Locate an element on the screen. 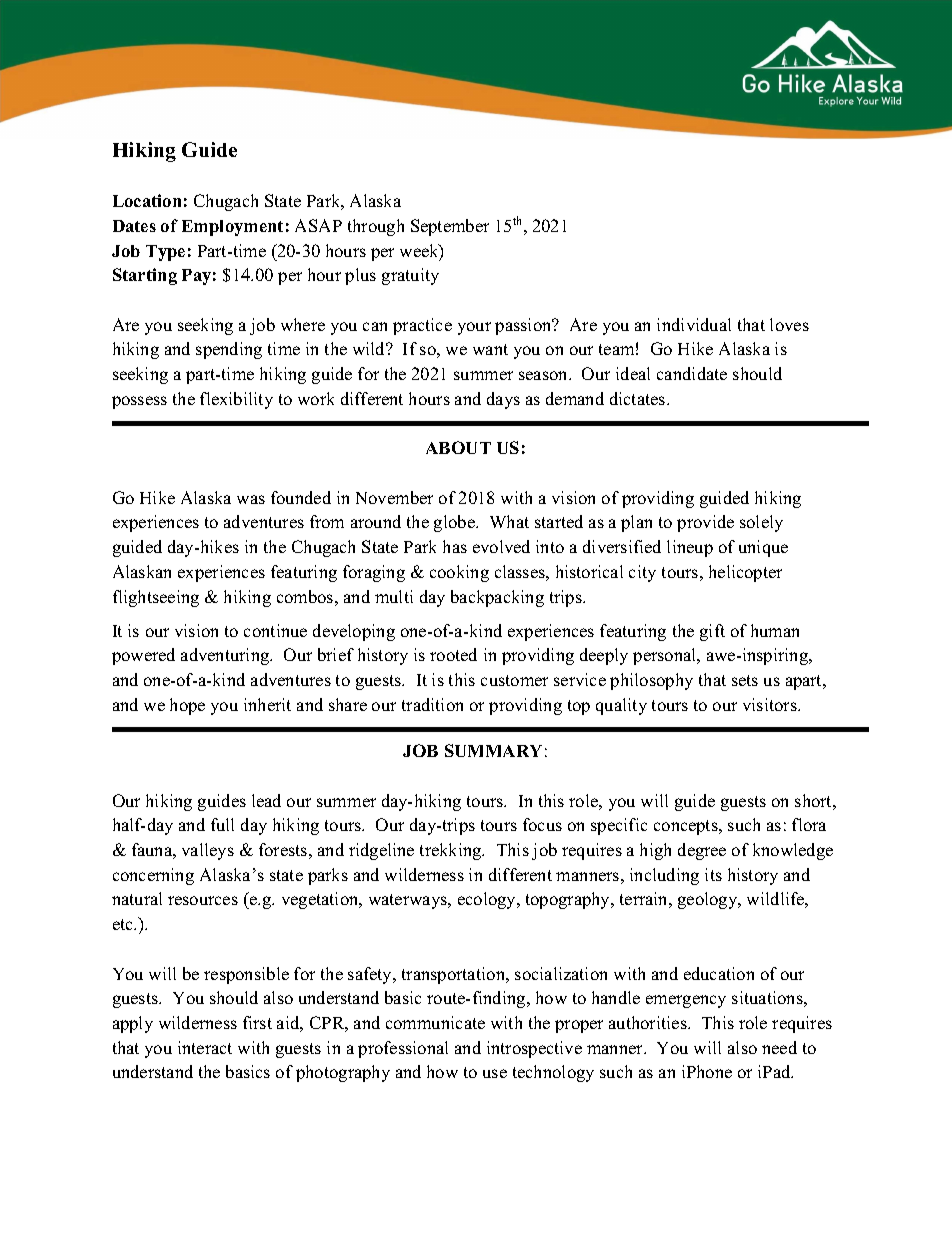 This screenshot has height=1233, width=952. helicopter is located at coordinates (745, 573).
